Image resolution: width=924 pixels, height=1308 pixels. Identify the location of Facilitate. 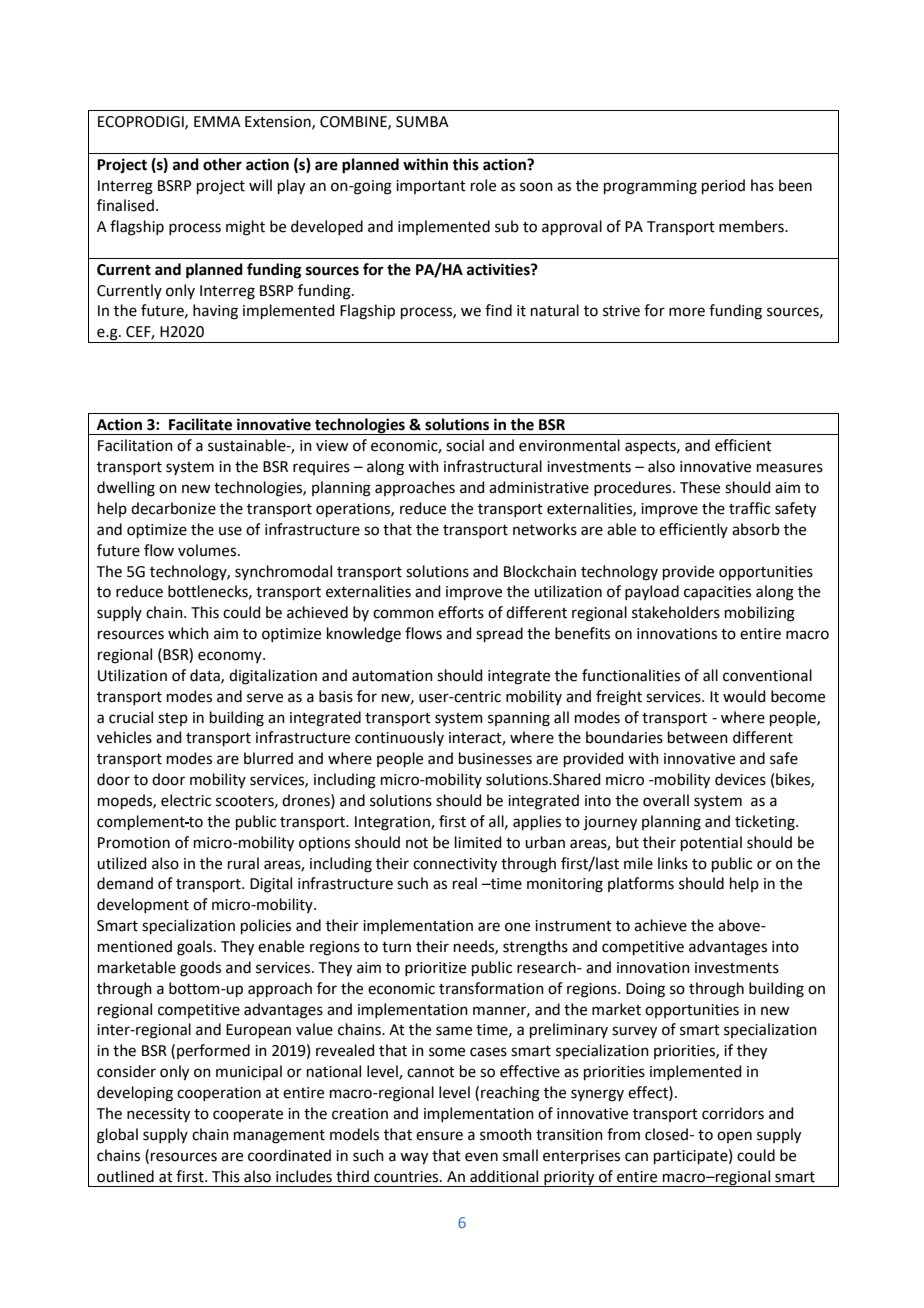
(200, 424).
